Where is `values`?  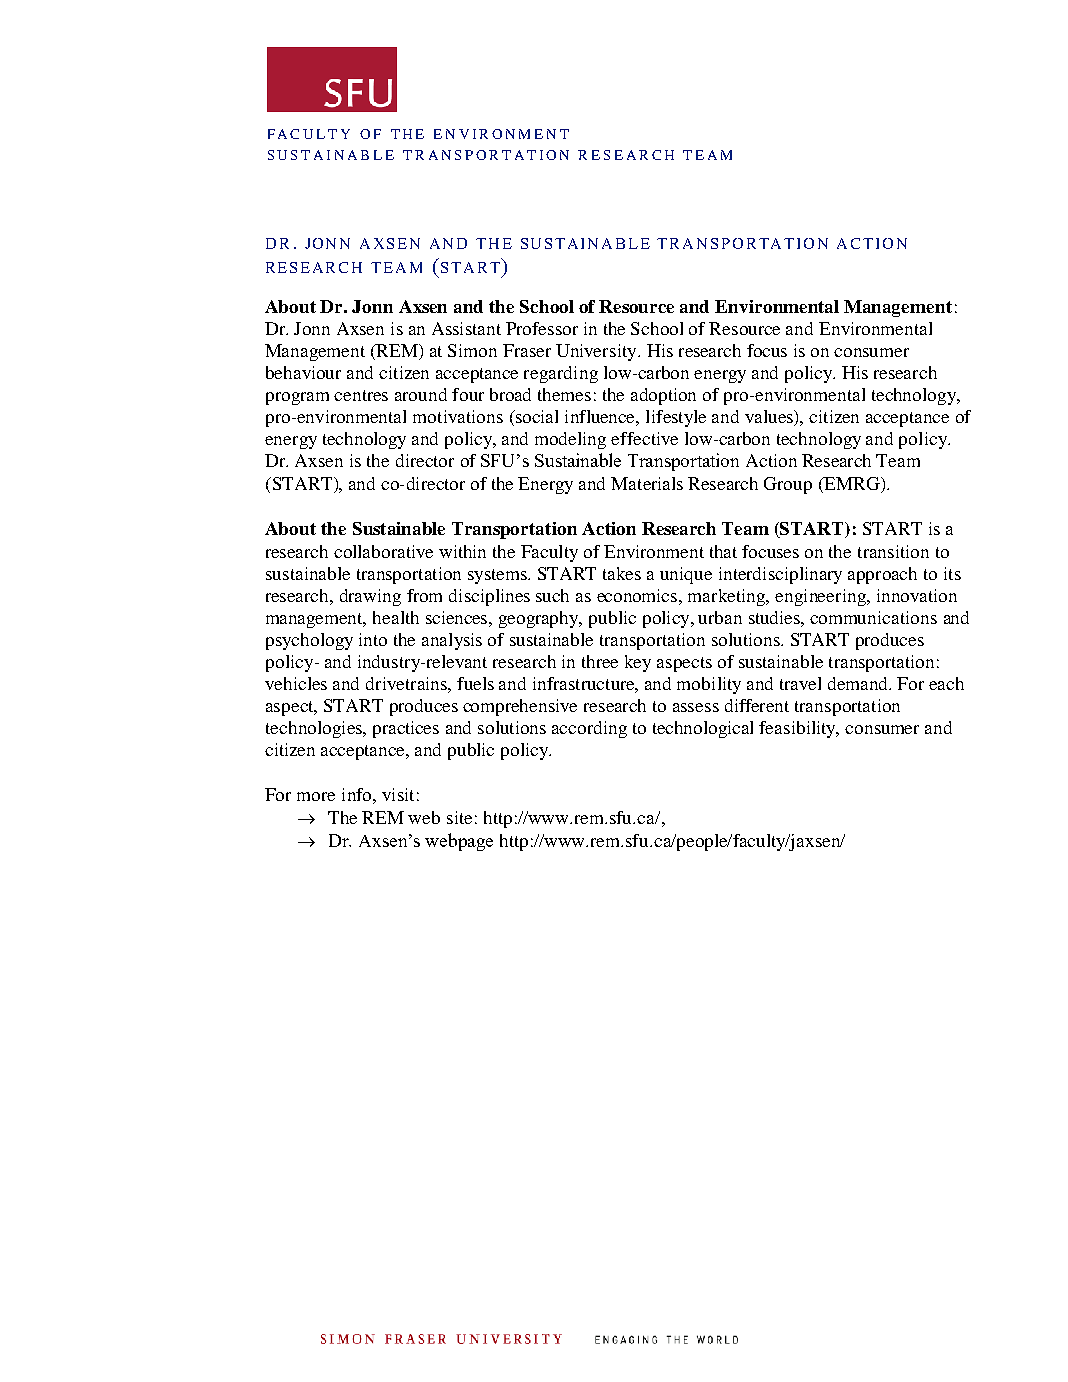 values is located at coordinates (770, 418).
